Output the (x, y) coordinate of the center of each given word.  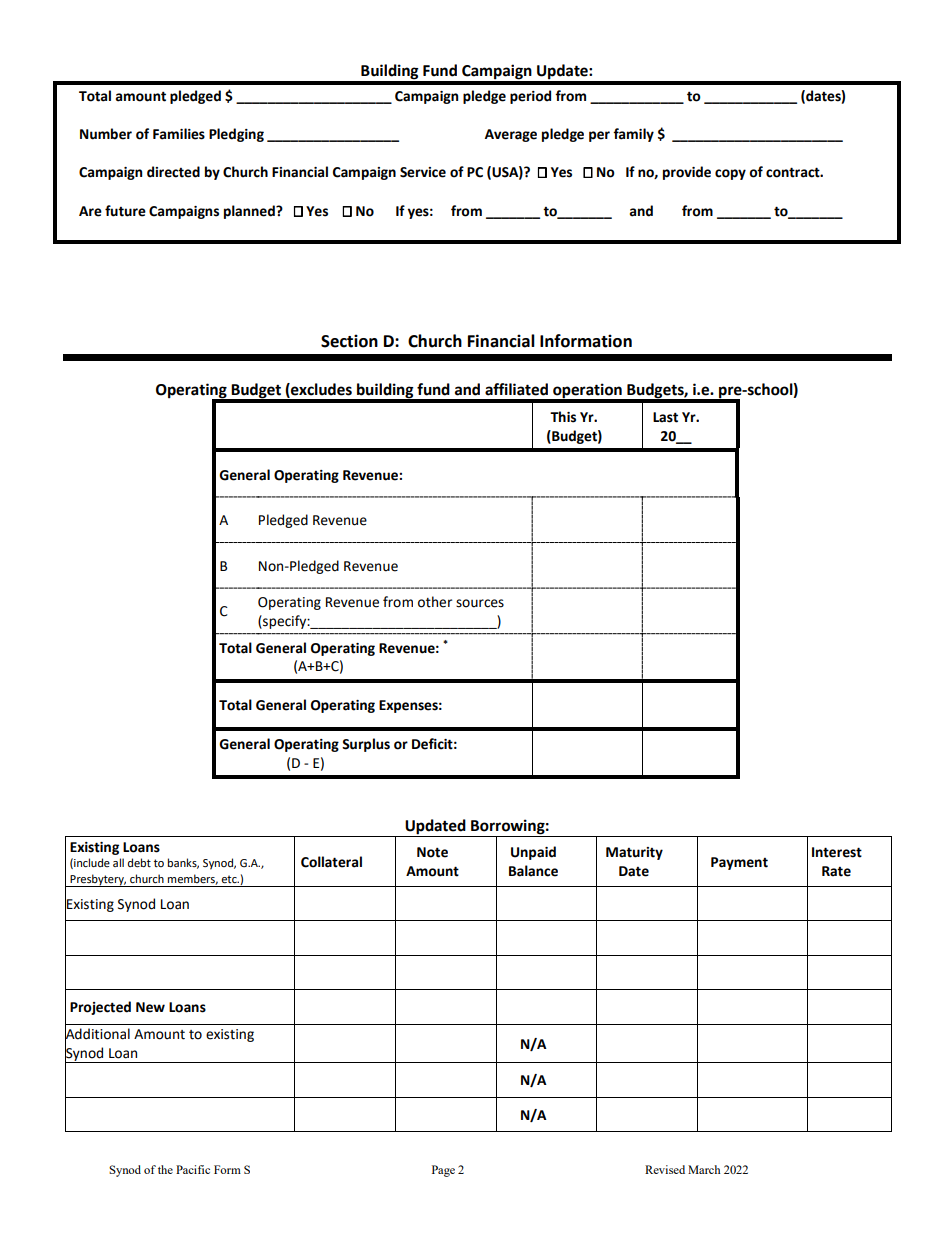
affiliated (516, 389)
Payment (739, 863)
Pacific (193, 1169)
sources (480, 603)
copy (730, 174)
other (435, 602)
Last (665, 417)
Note (432, 852)
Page (443, 1171)
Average (511, 135)
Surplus (366, 745)
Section (349, 341)
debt (139, 863)
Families (179, 134)
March (704, 1169)
